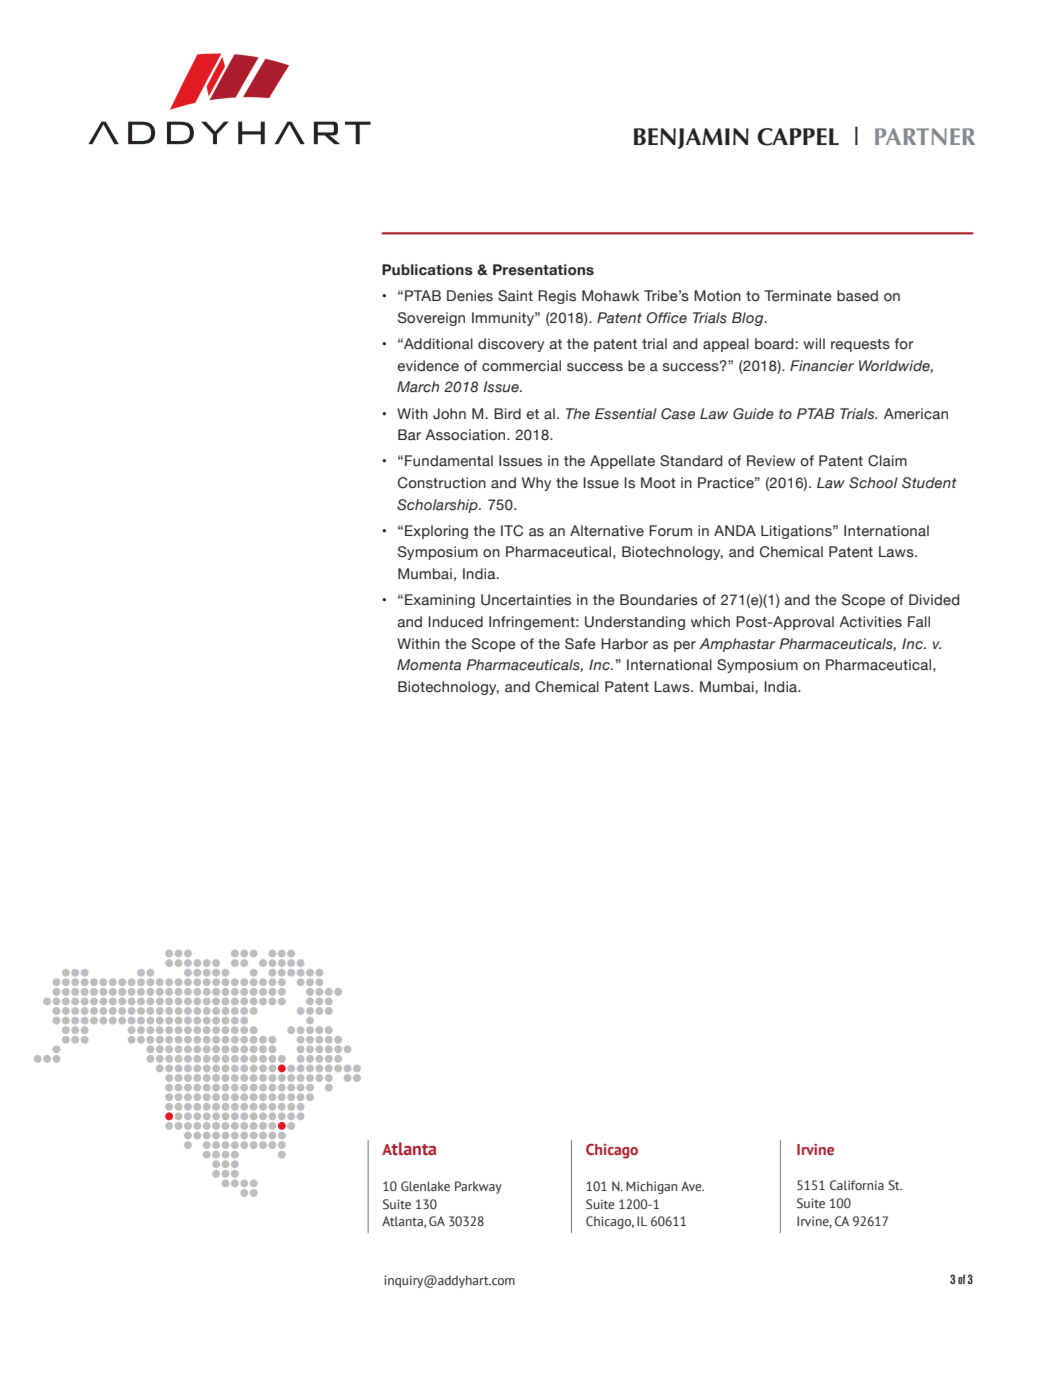 The width and height of the screenshot is (1062, 1375). I want to click on California, so click(857, 1185).
